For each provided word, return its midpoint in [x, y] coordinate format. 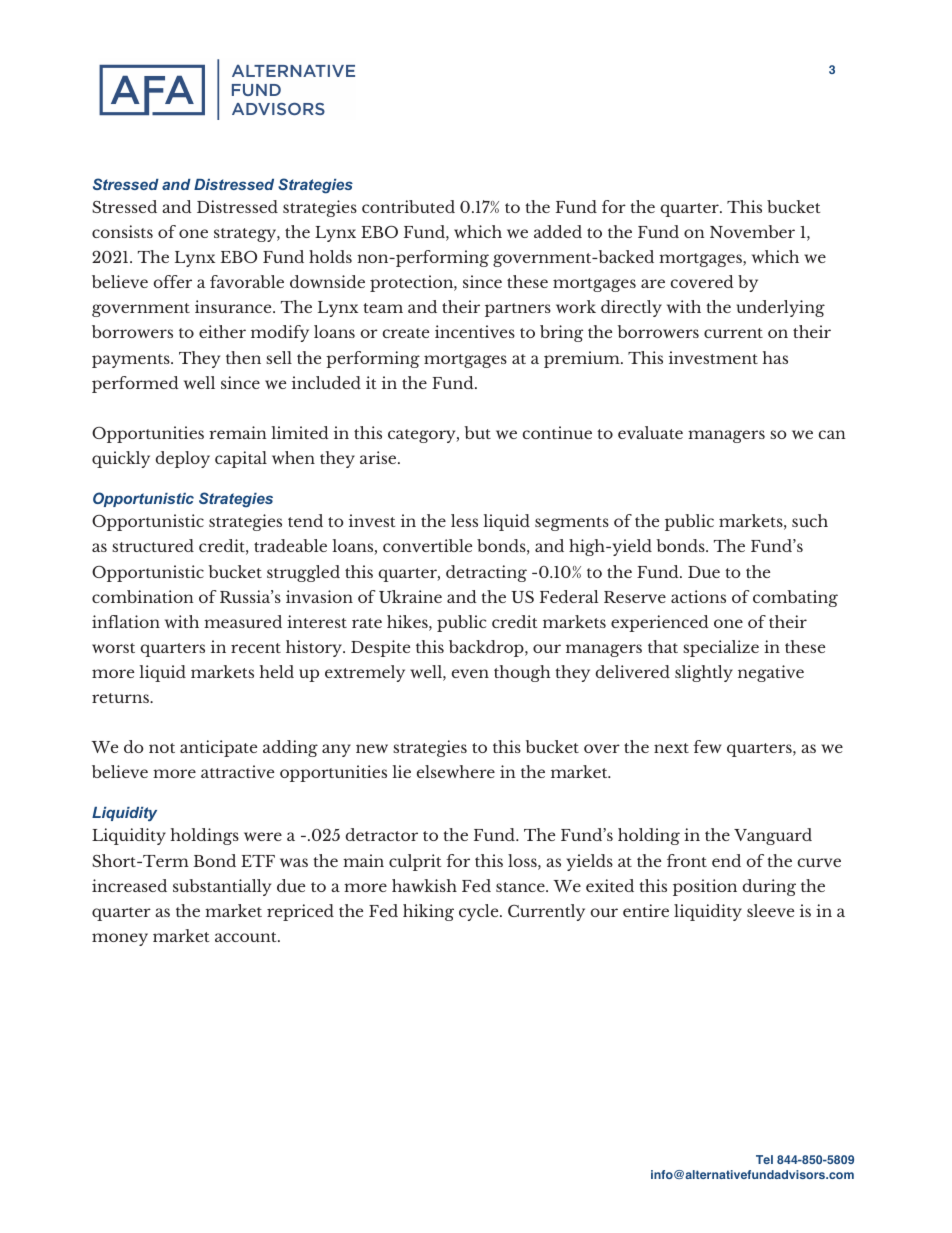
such [810, 520]
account [247, 937]
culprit [415, 862]
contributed [408, 206]
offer [172, 281]
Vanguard [773, 836]
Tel [764, 1159]
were [263, 836]
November [752, 231]
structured [153, 545]
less [464, 520]
